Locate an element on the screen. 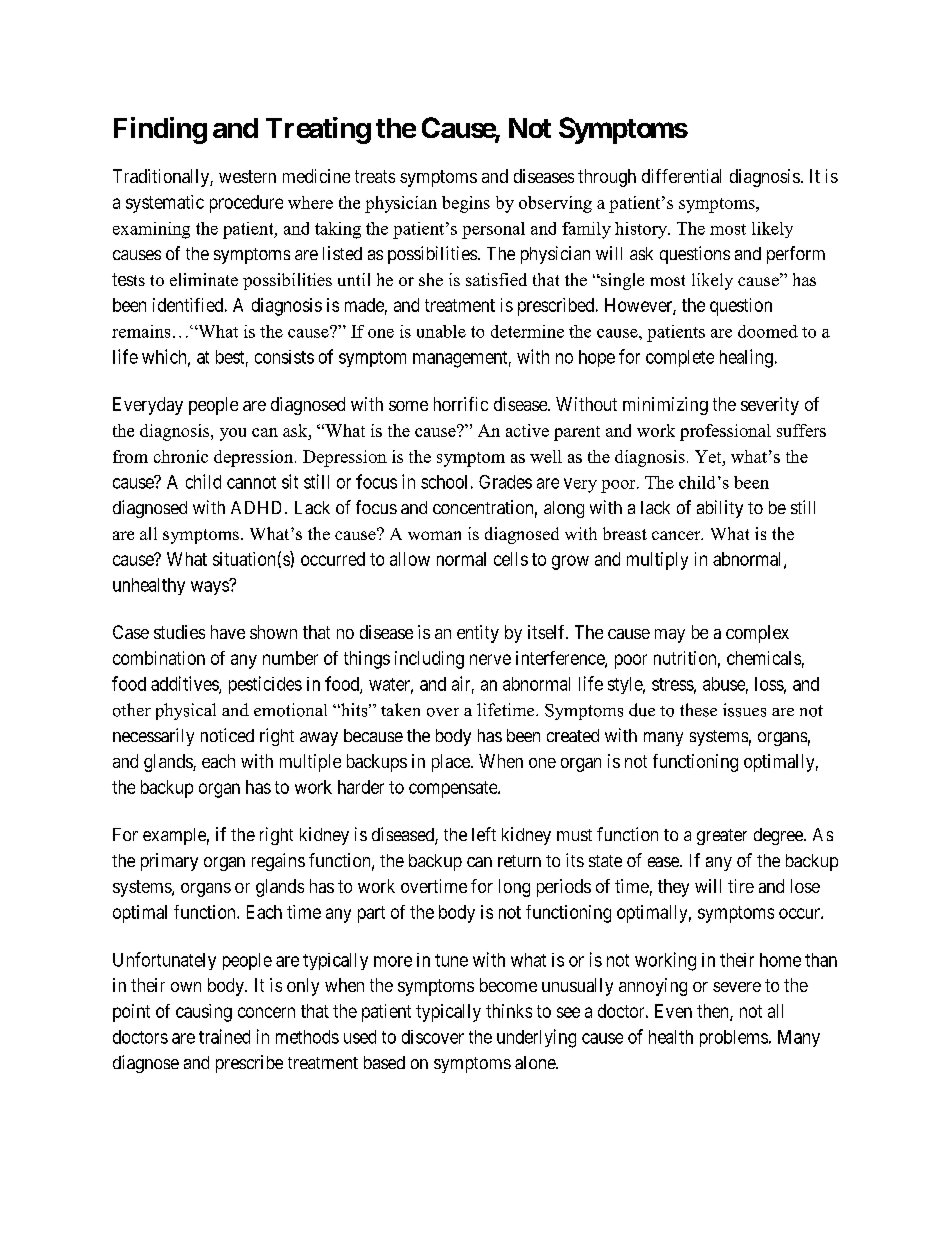 This screenshot has width=952, height=1233. greater is located at coordinates (722, 837).
